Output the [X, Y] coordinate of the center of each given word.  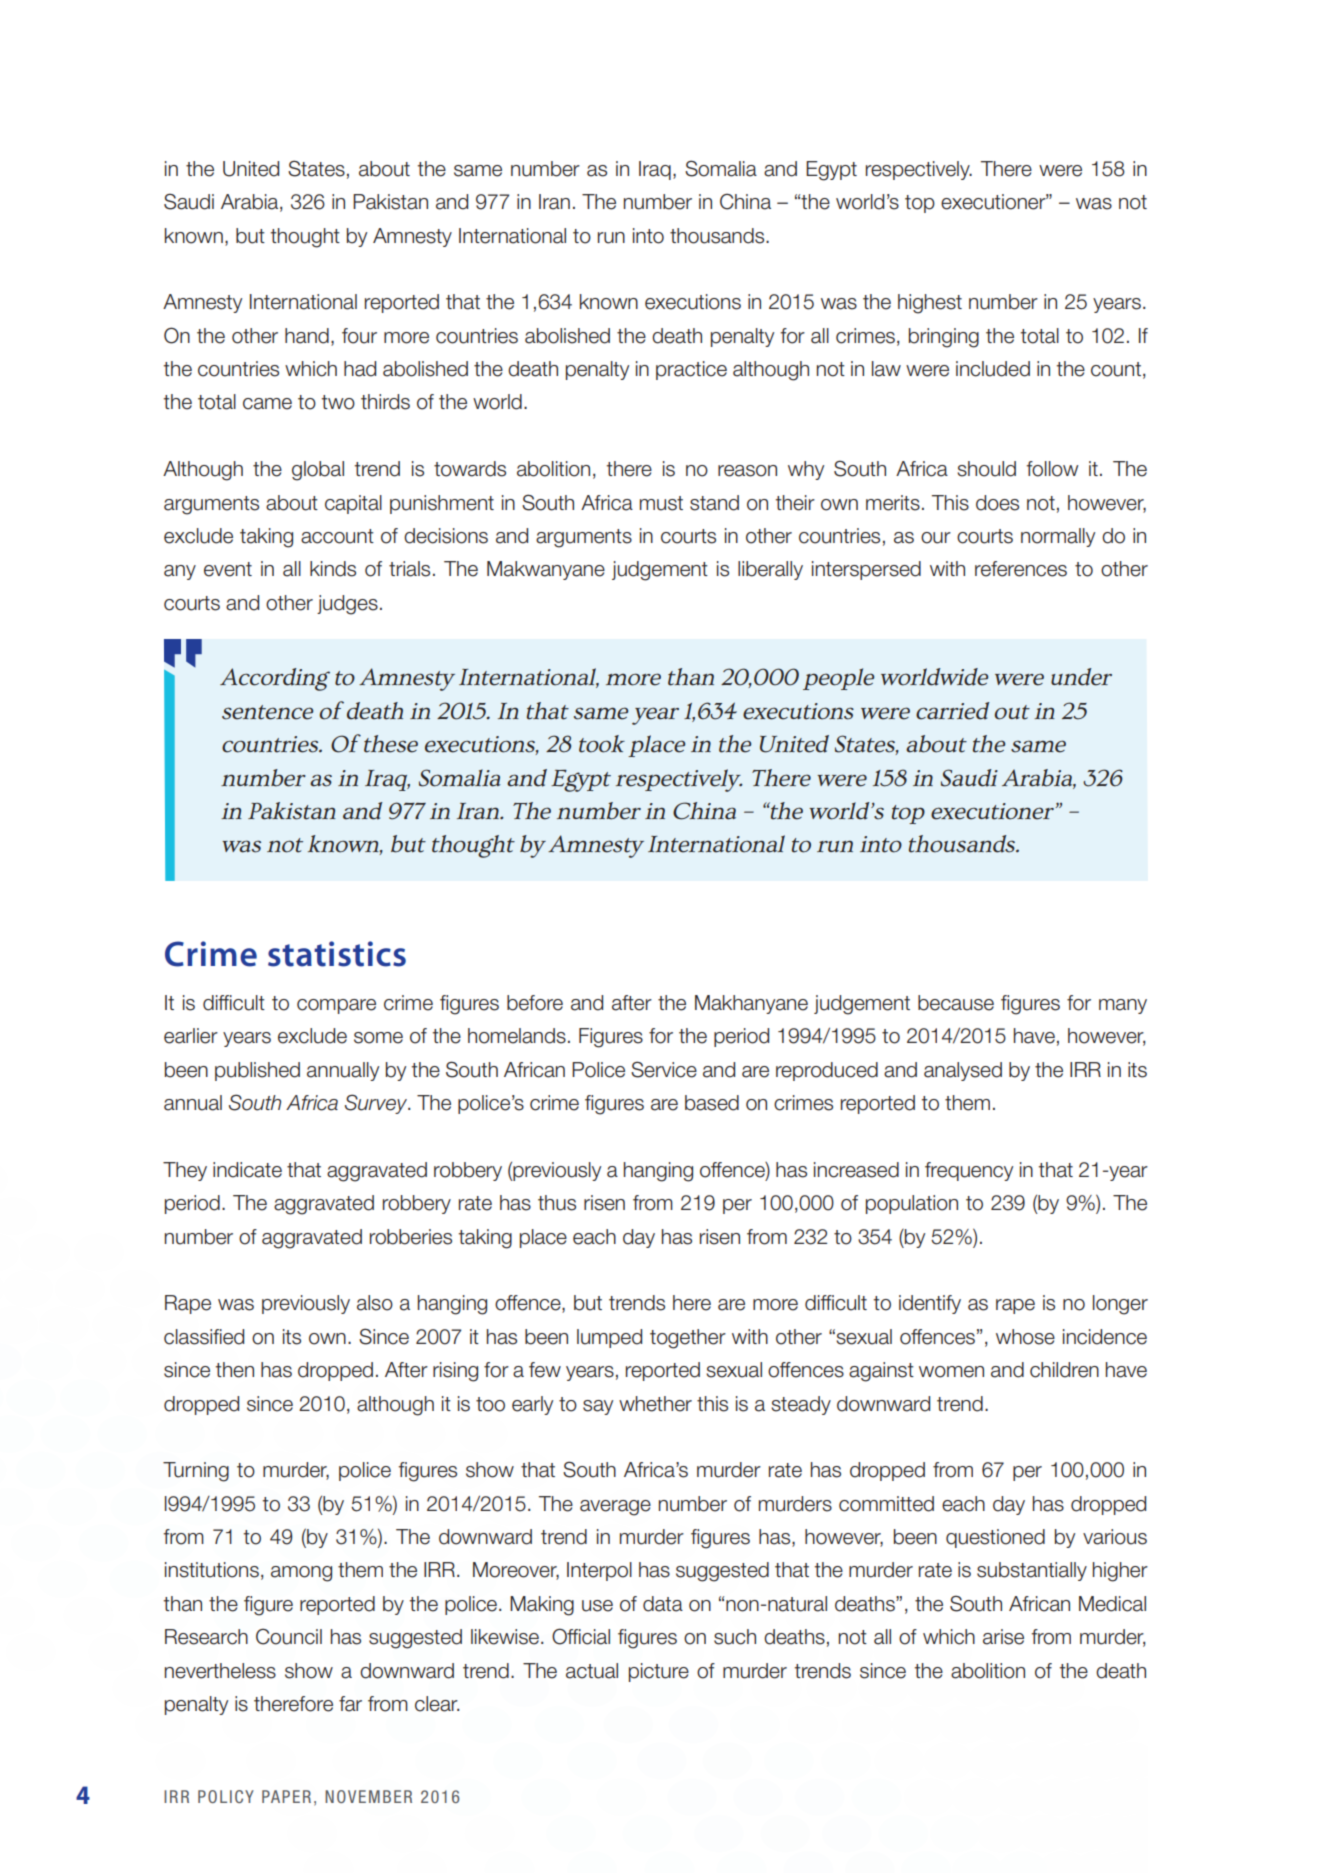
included [993, 369]
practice [691, 370]
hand [307, 336]
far [350, 1704]
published [257, 1071]
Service [664, 1069]
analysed [963, 1071]
